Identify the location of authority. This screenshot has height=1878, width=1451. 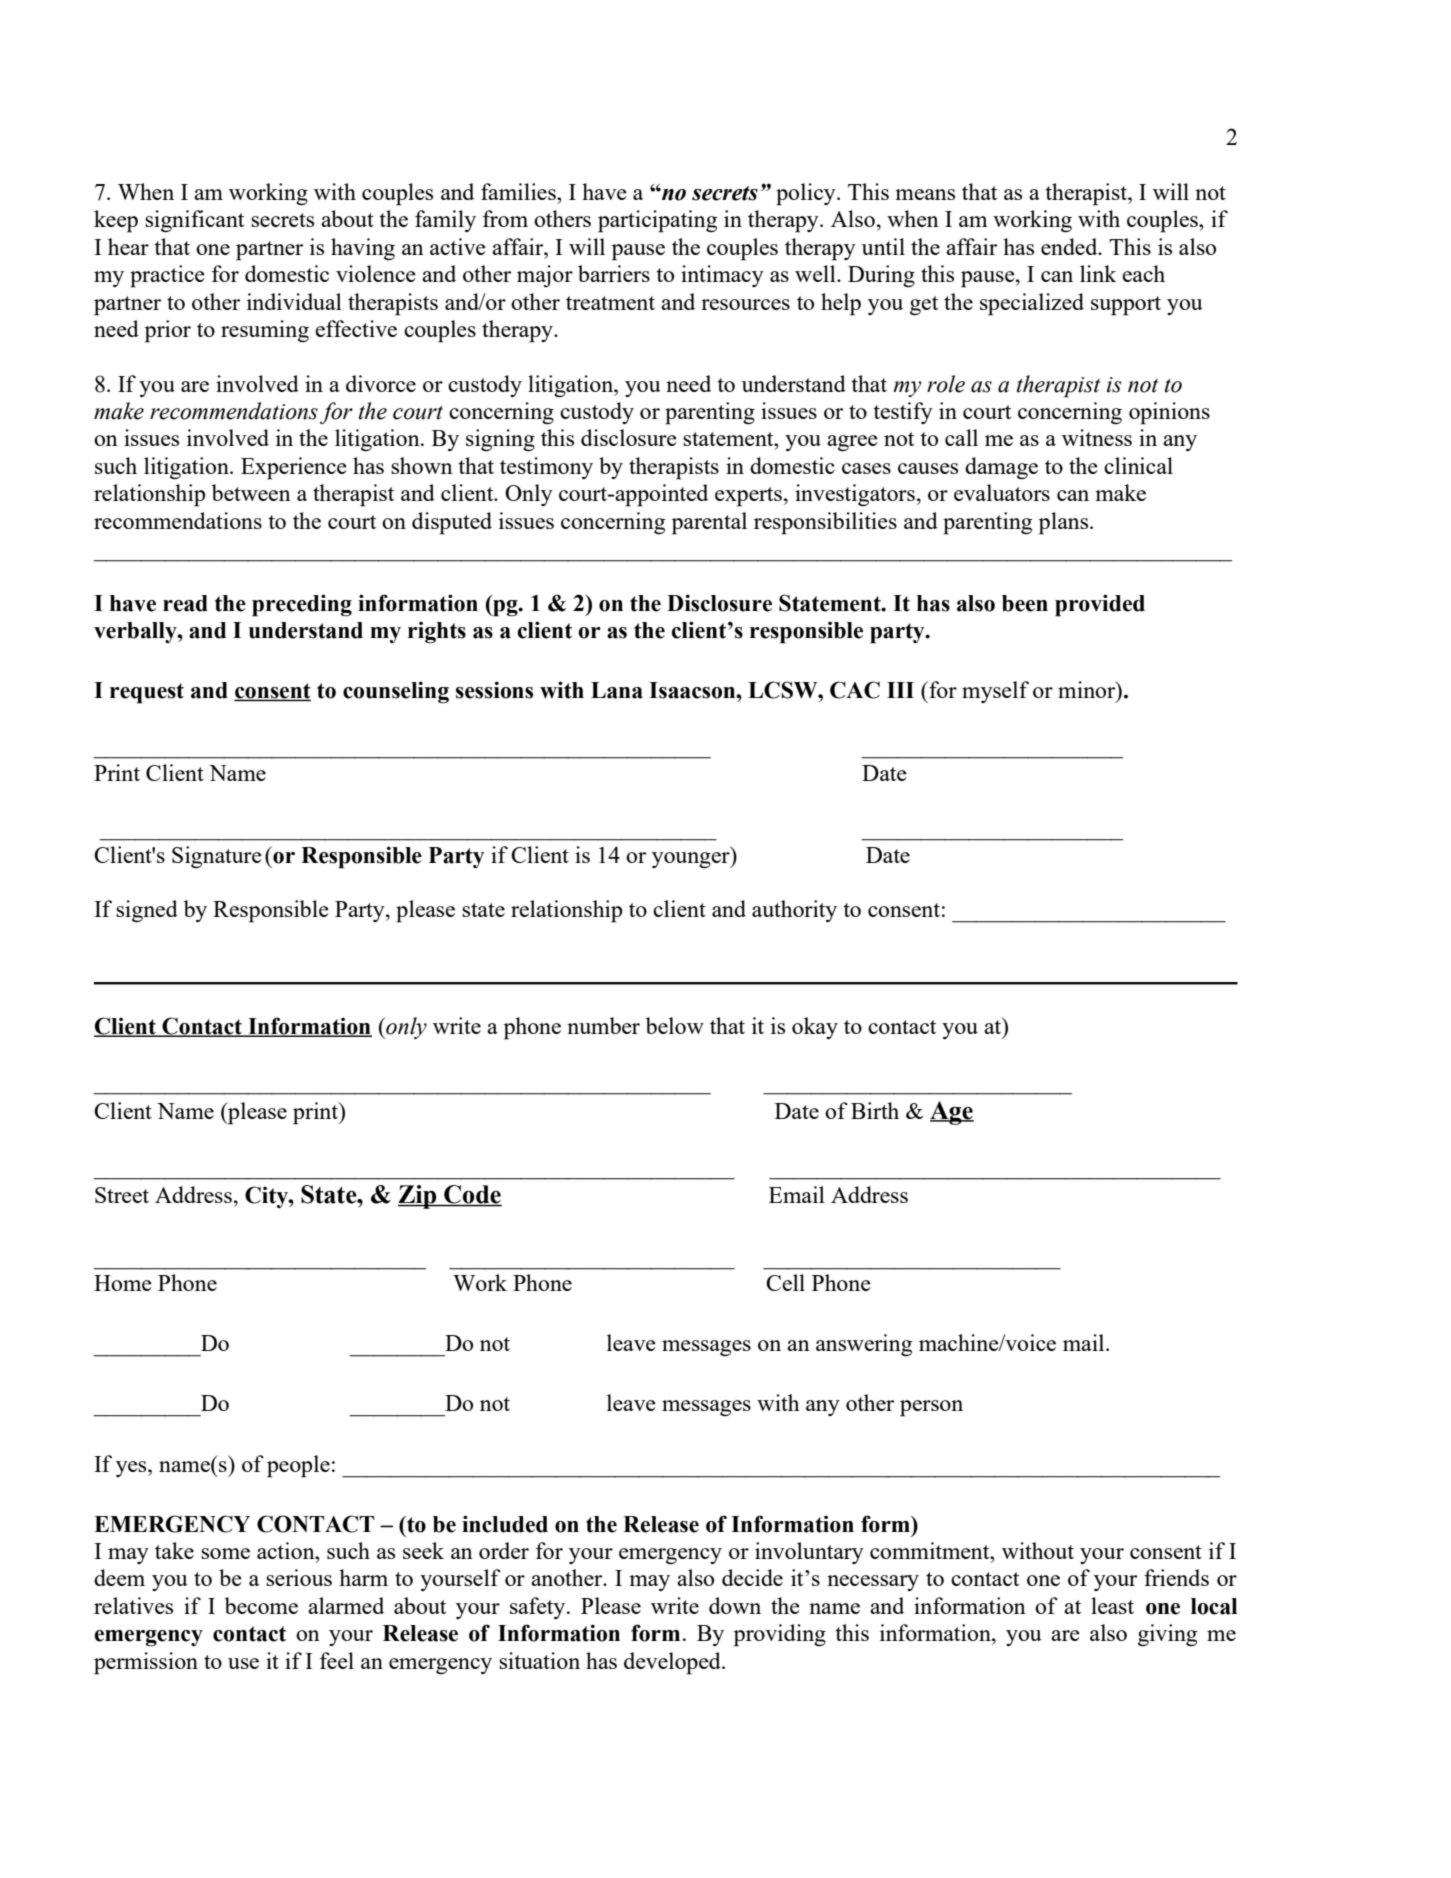
(794, 911).
